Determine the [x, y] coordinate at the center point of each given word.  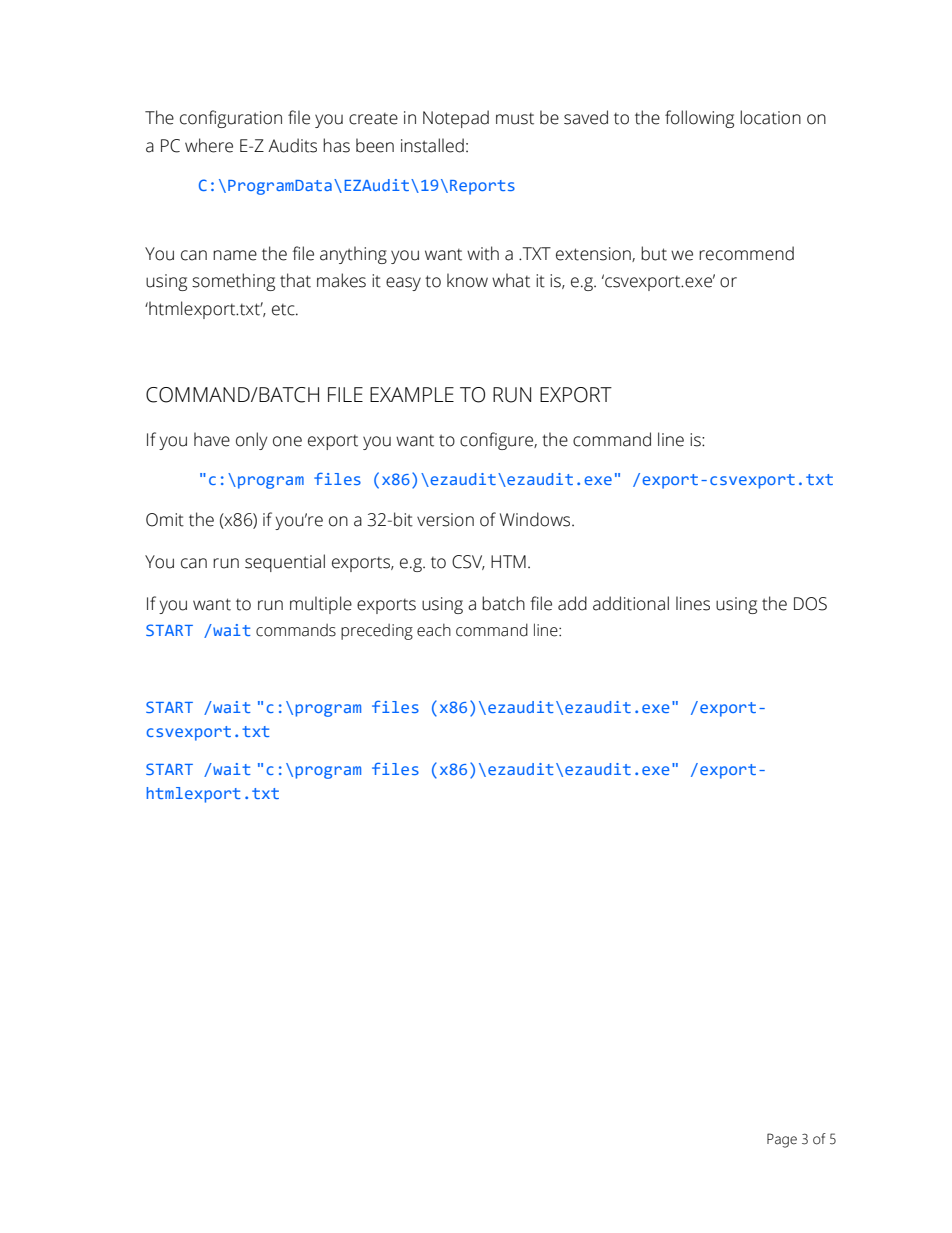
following [699, 119]
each [434, 630]
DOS [810, 604]
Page [782, 1140]
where [209, 145]
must [515, 119]
